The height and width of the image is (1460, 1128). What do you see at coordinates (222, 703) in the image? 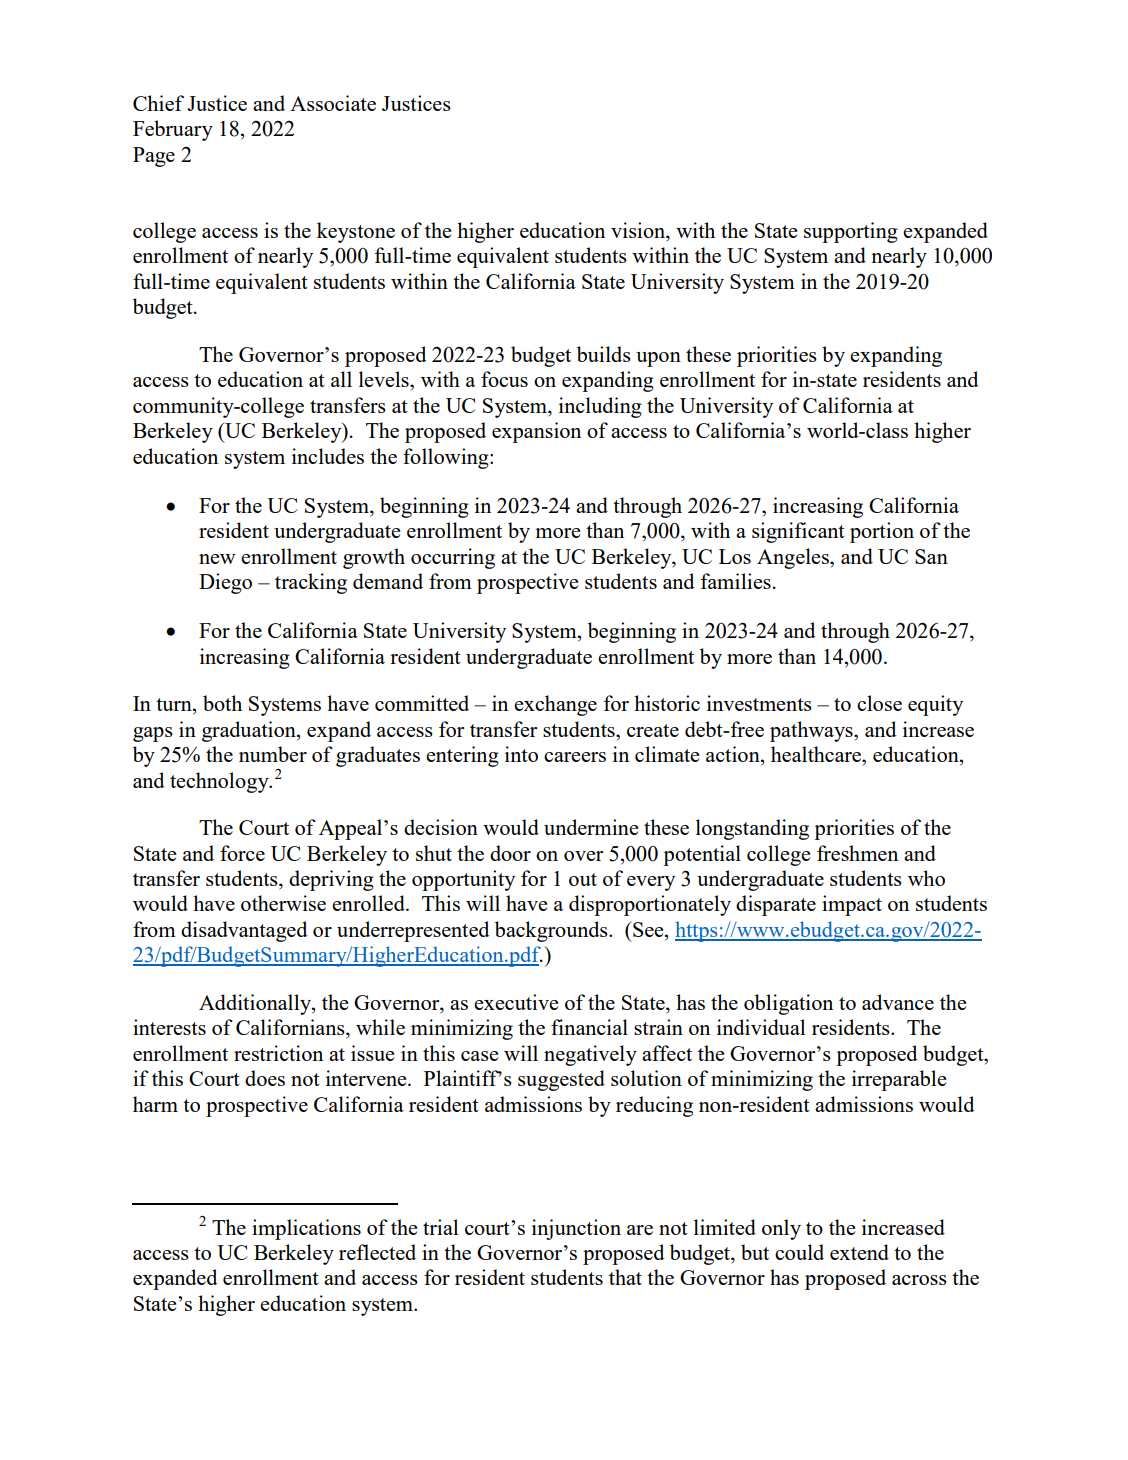
I see `both` at bounding box center [222, 703].
